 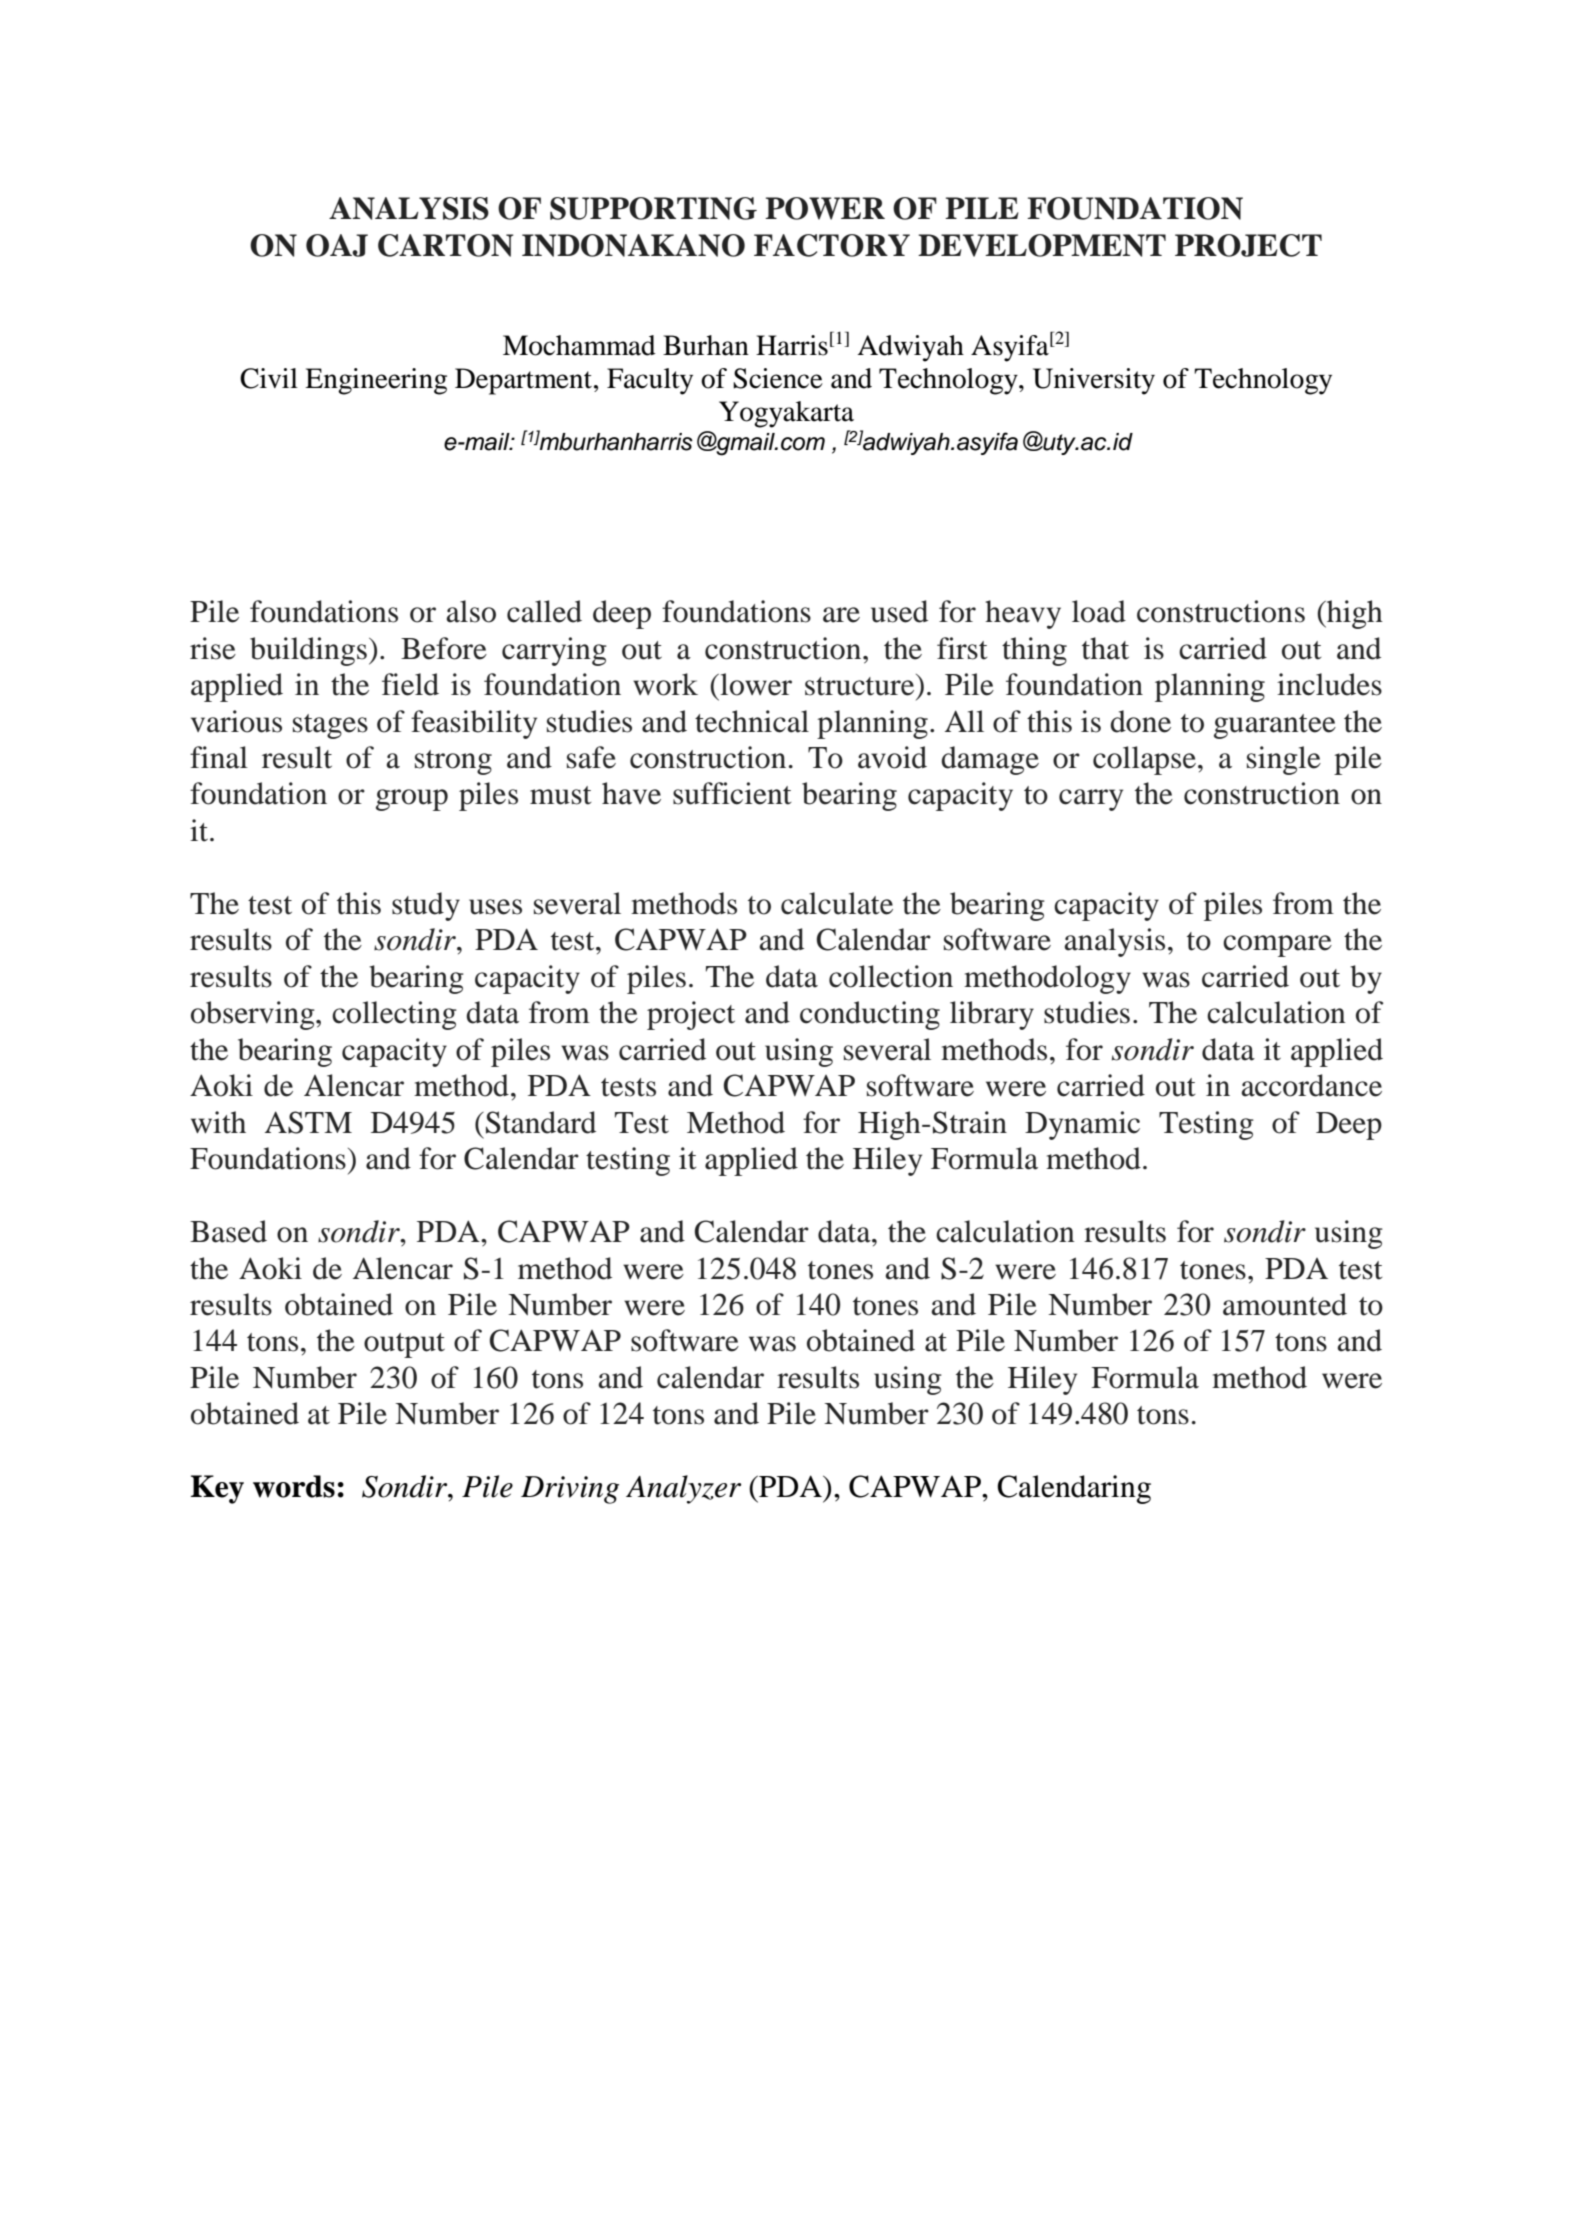 What do you see at coordinates (832, 245) in the screenshot?
I see `FACTORY` at bounding box center [832, 245].
